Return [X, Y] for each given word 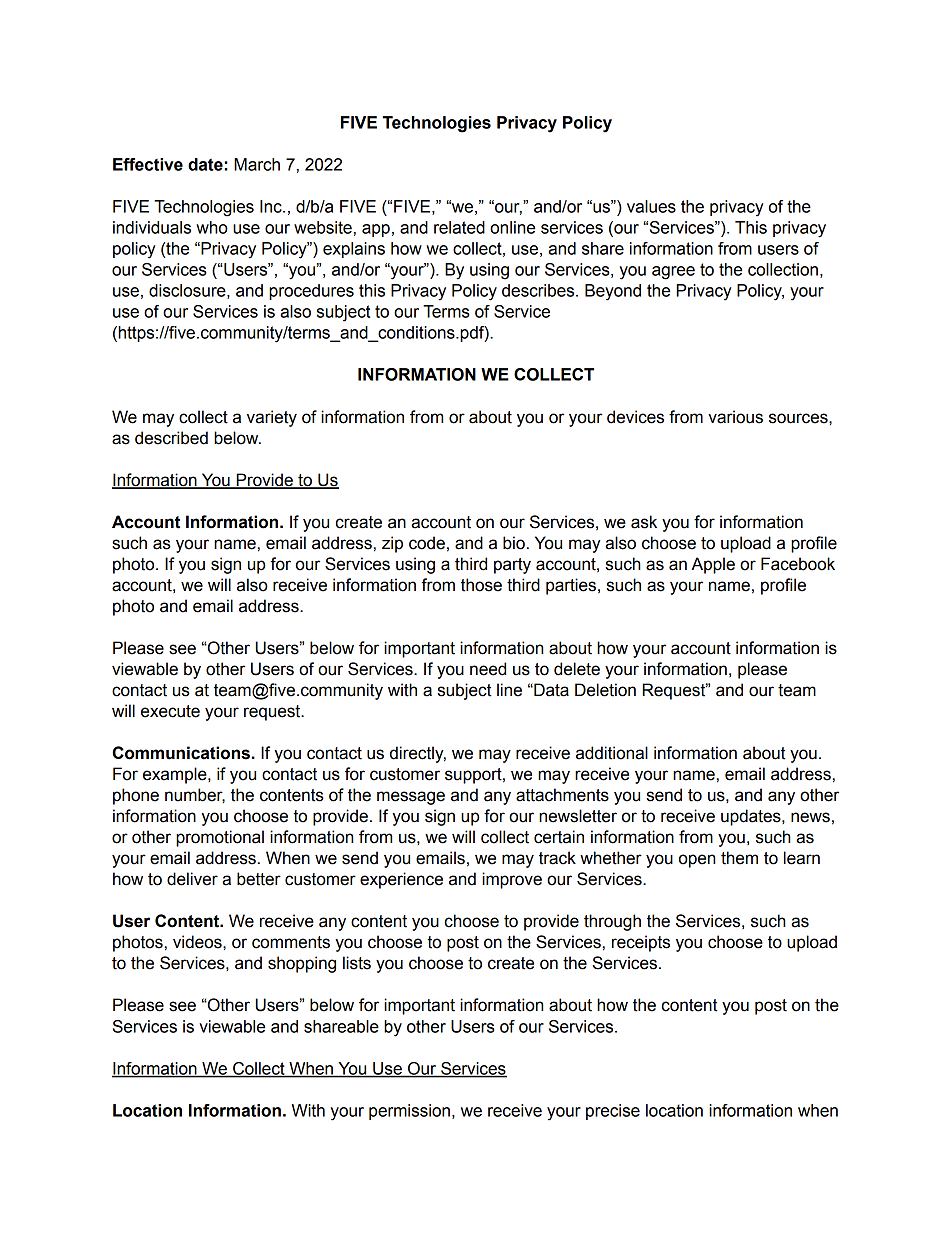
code [427, 543]
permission [409, 1112]
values [651, 206]
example [176, 775]
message [411, 798]
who [212, 227]
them [739, 858]
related [459, 227]
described [171, 438]
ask [644, 522]
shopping [302, 964]
